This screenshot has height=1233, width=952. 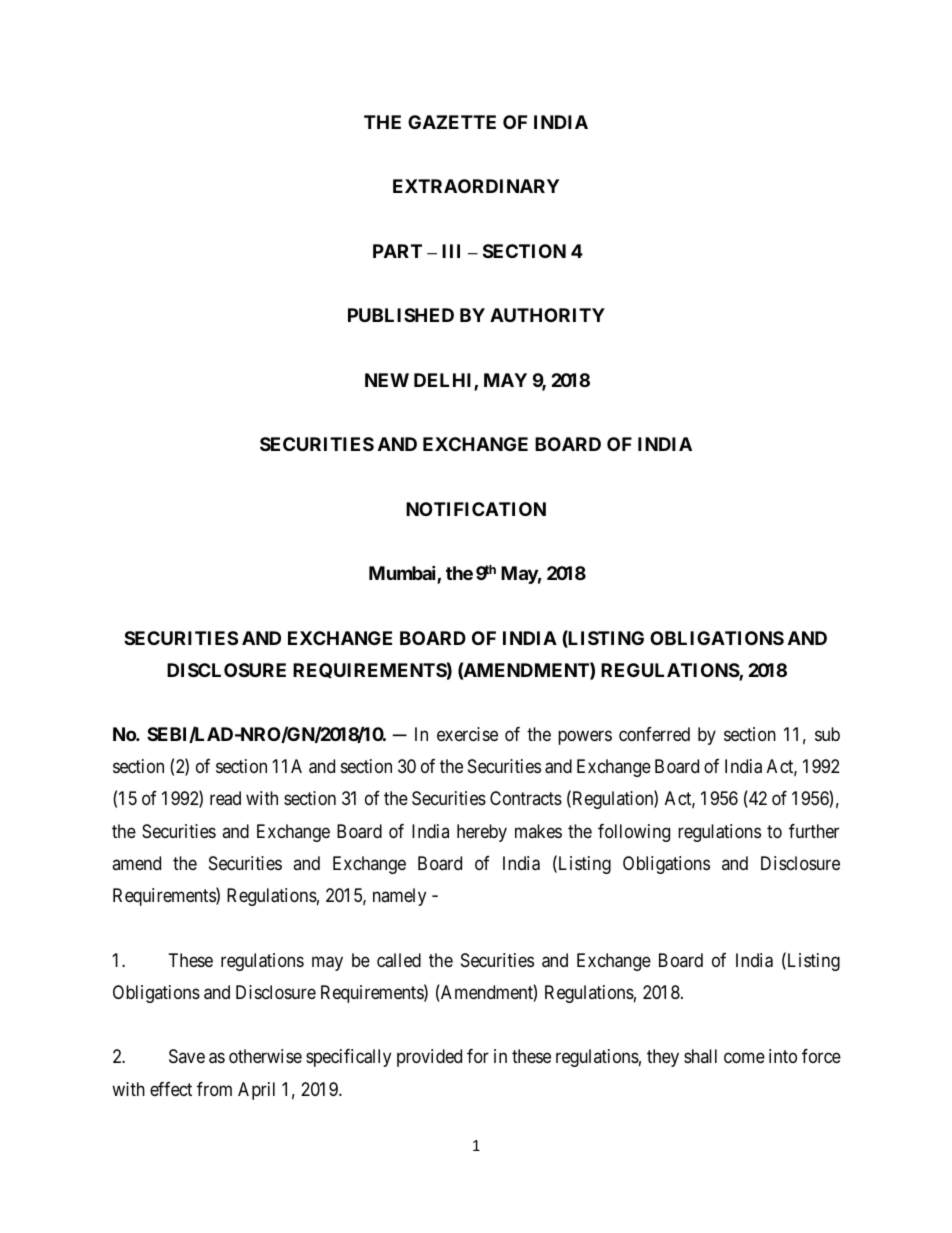 I want to click on NOTIFICATION, so click(x=476, y=509).
